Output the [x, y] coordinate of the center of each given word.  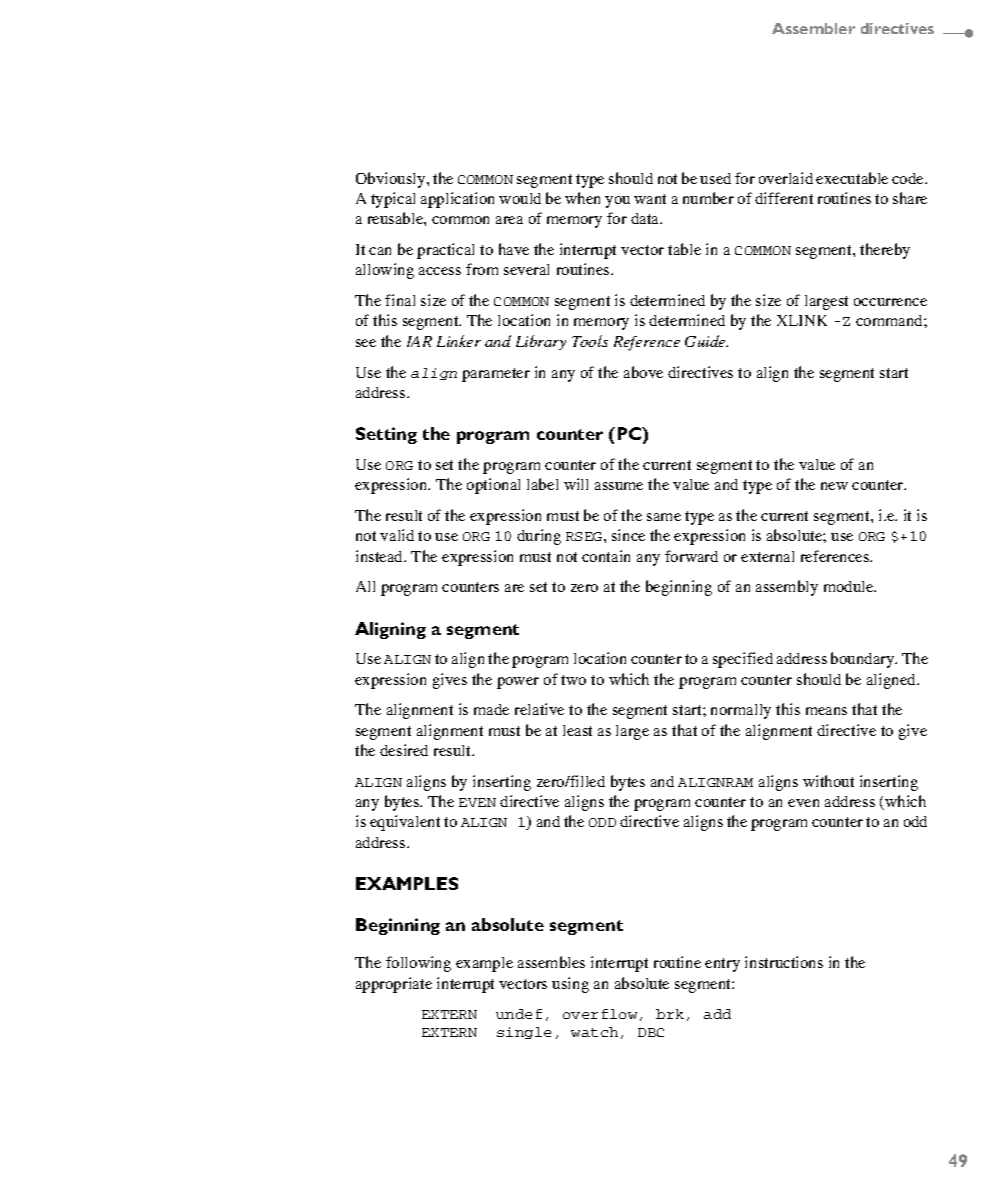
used [715, 178]
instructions [784, 962]
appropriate [394, 985]
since [628, 535]
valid [397, 535]
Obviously [392, 180]
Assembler [813, 28]
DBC [651, 1032]
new [834, 486]
